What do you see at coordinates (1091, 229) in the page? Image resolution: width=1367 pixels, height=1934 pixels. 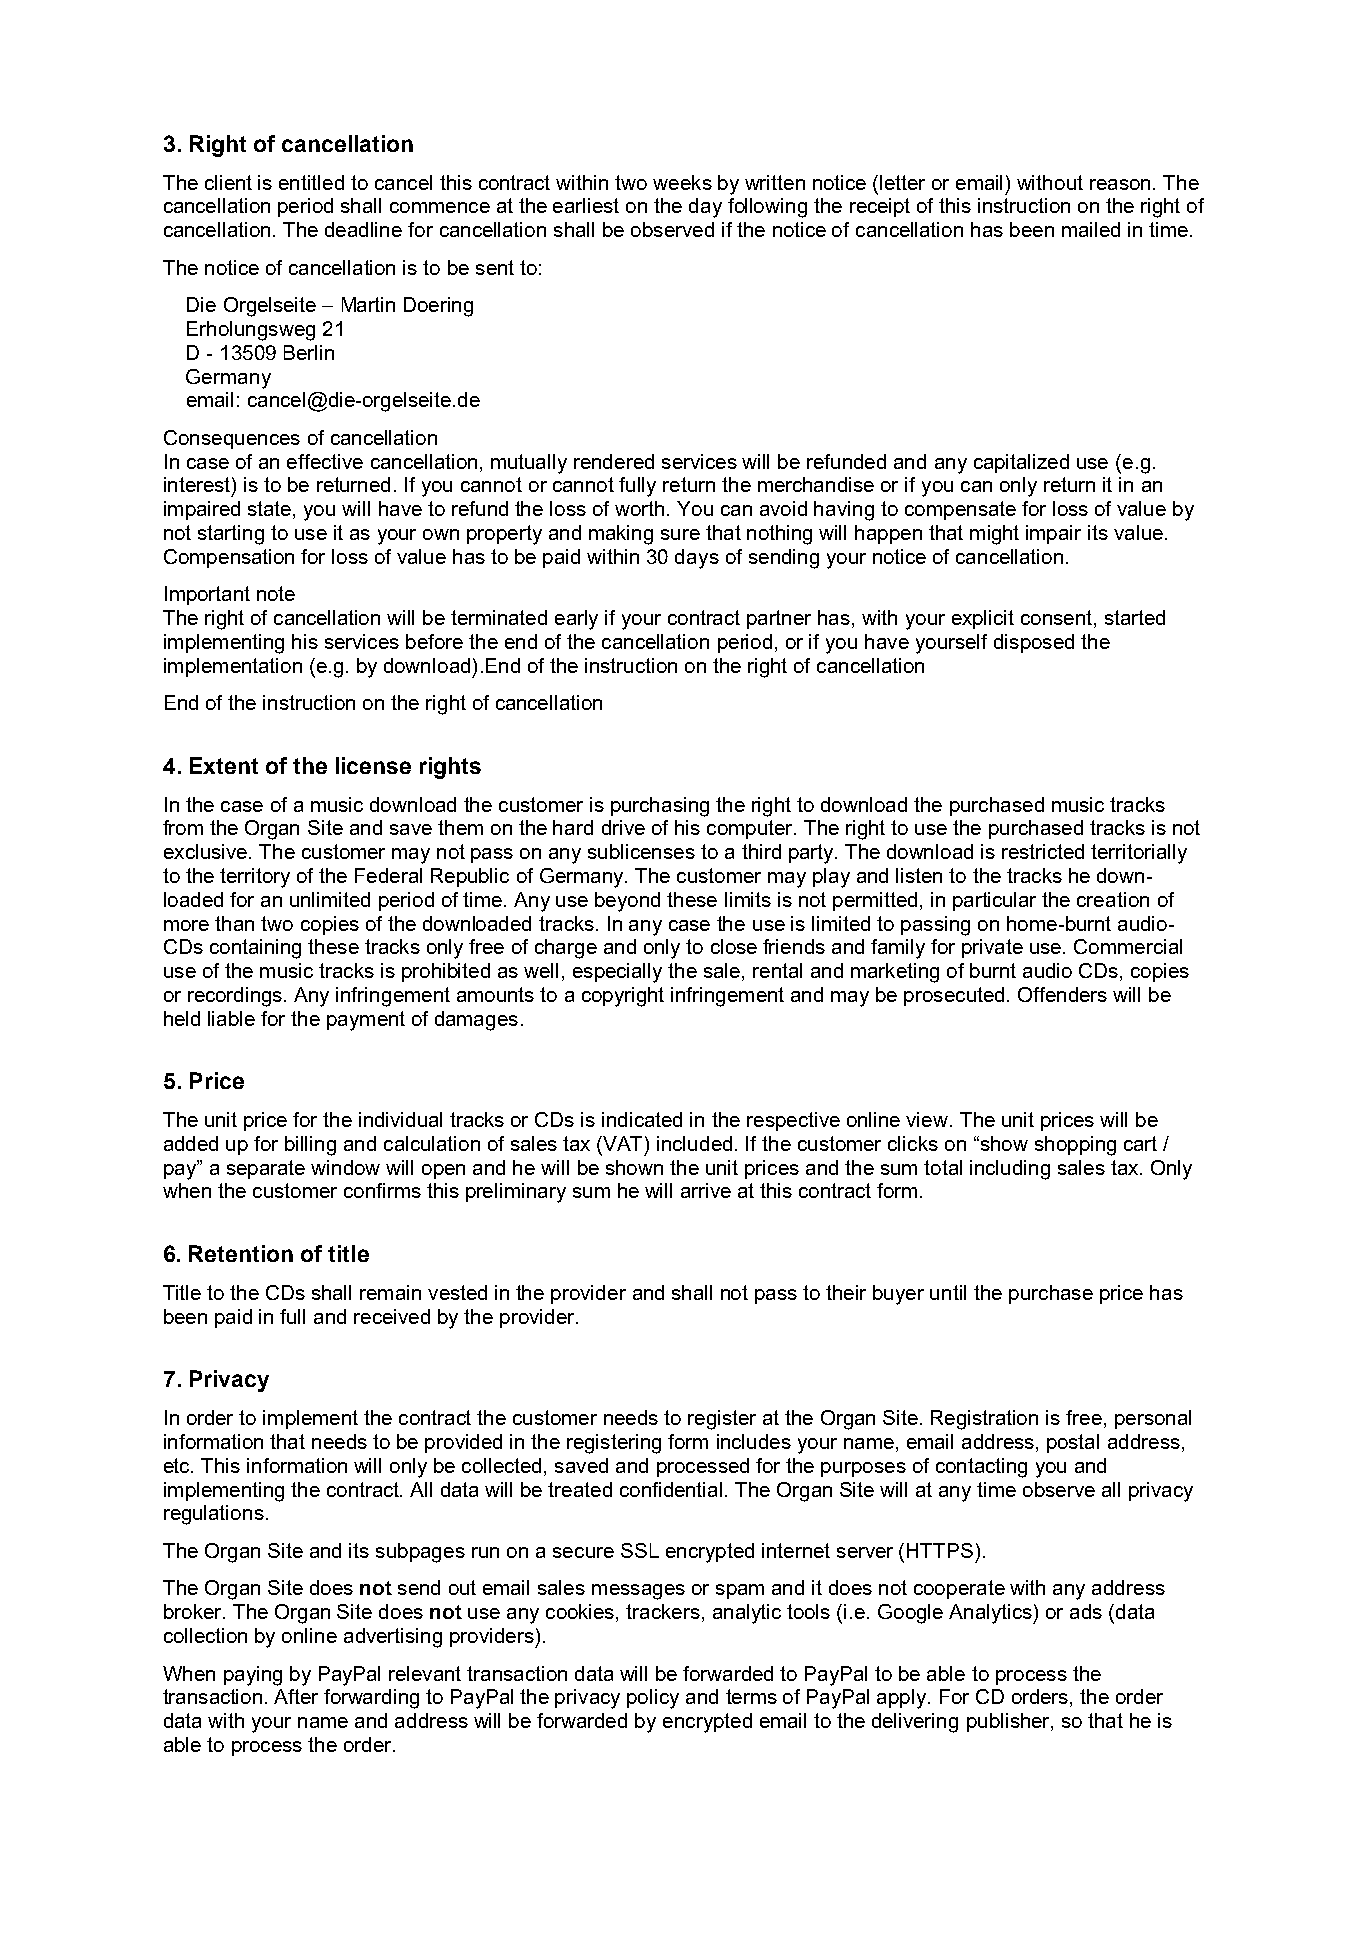 I see `mailed` at bounding box center [1091, 229].
